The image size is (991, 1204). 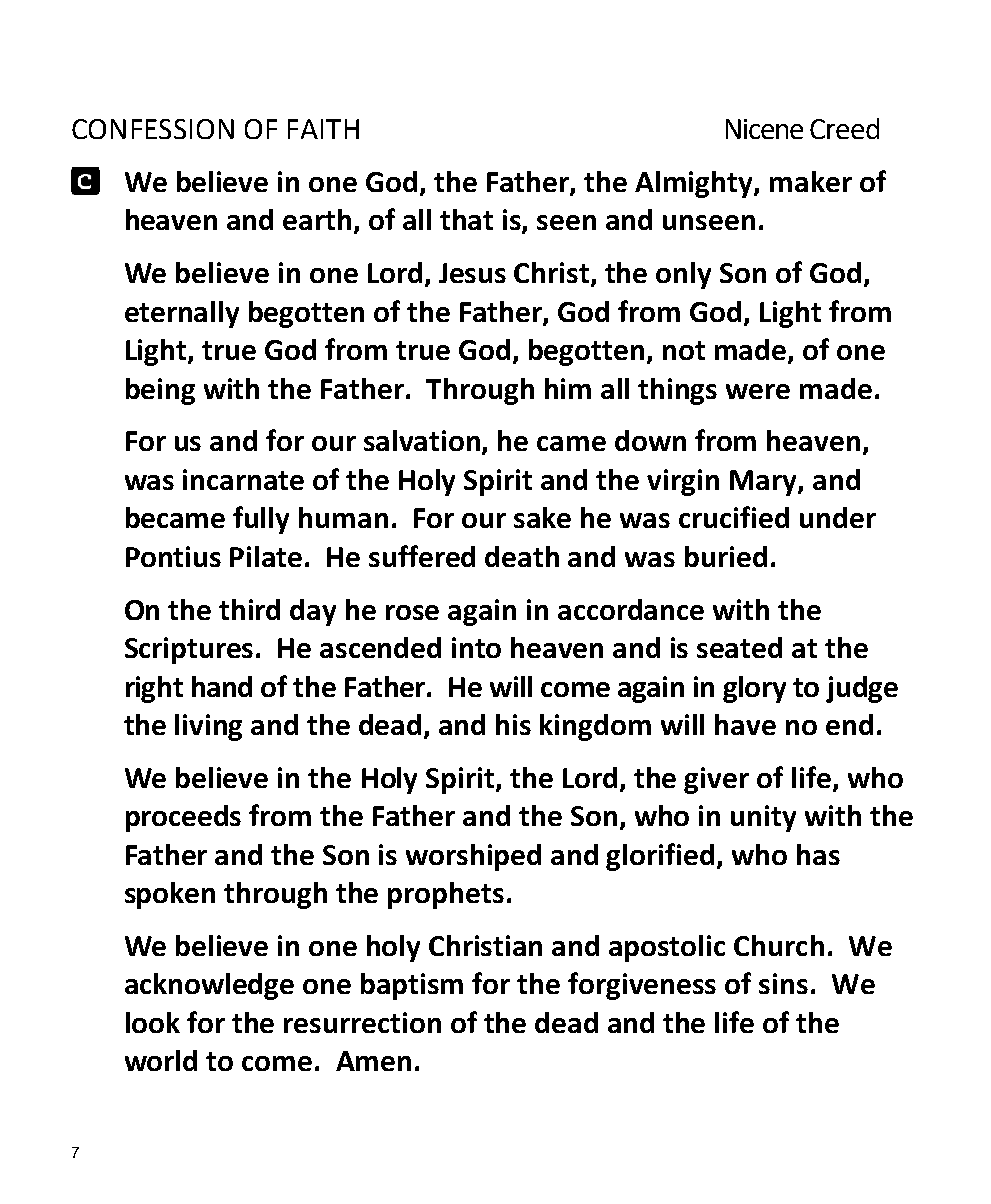 I want to click on glory, so click(x=754, y=689).
